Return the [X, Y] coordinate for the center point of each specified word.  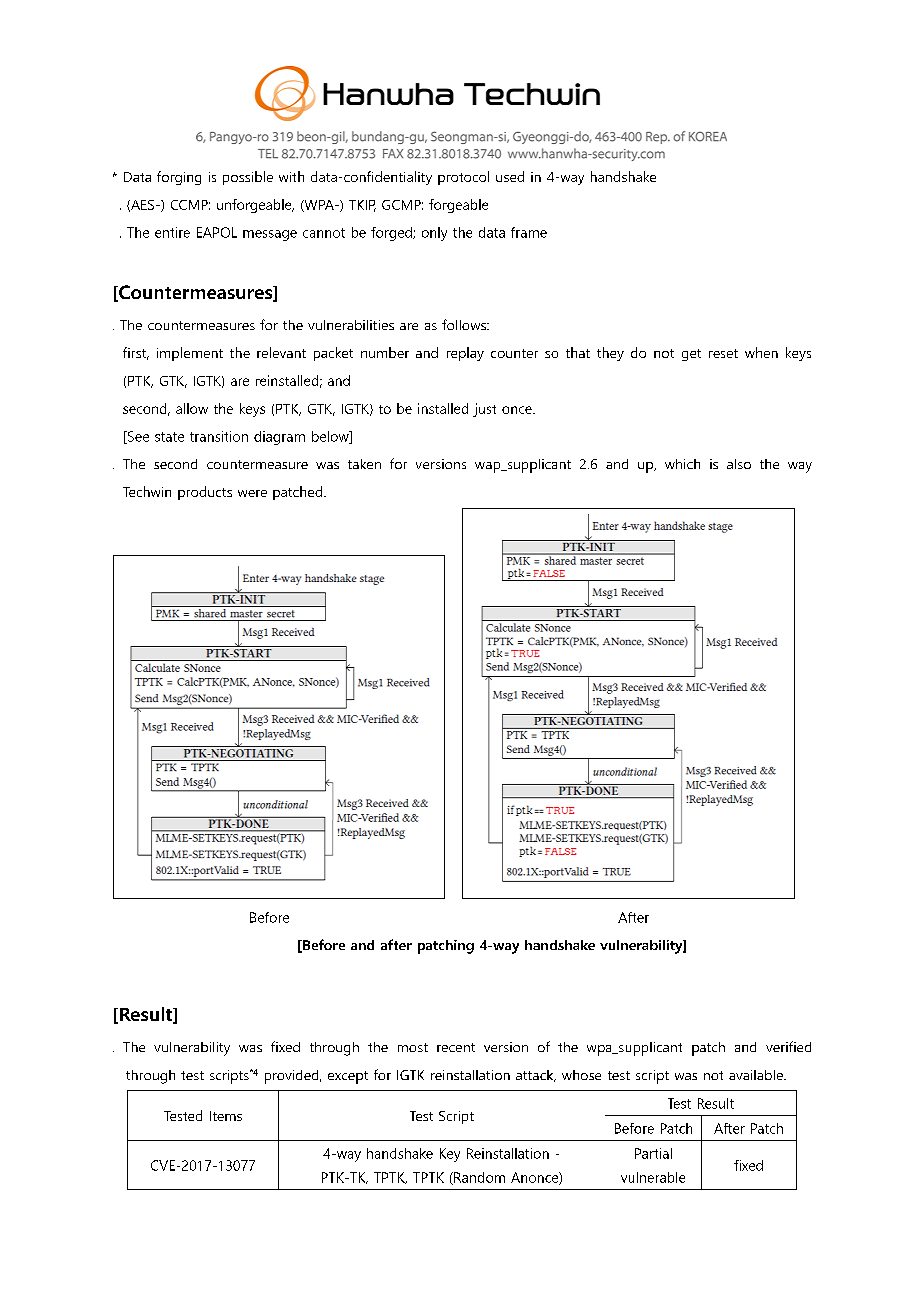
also [739, 464]
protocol [463, 178]
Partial [653, 1153]
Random [478, 1178]
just [484, 410]
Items [226, 1116]
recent [456, 1047]
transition [219, 436]
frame [529, 232]
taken [364, 464]
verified [788, 1046]
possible [248, 178]
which [682, 464]
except [348, 1077]
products [205, 493]
